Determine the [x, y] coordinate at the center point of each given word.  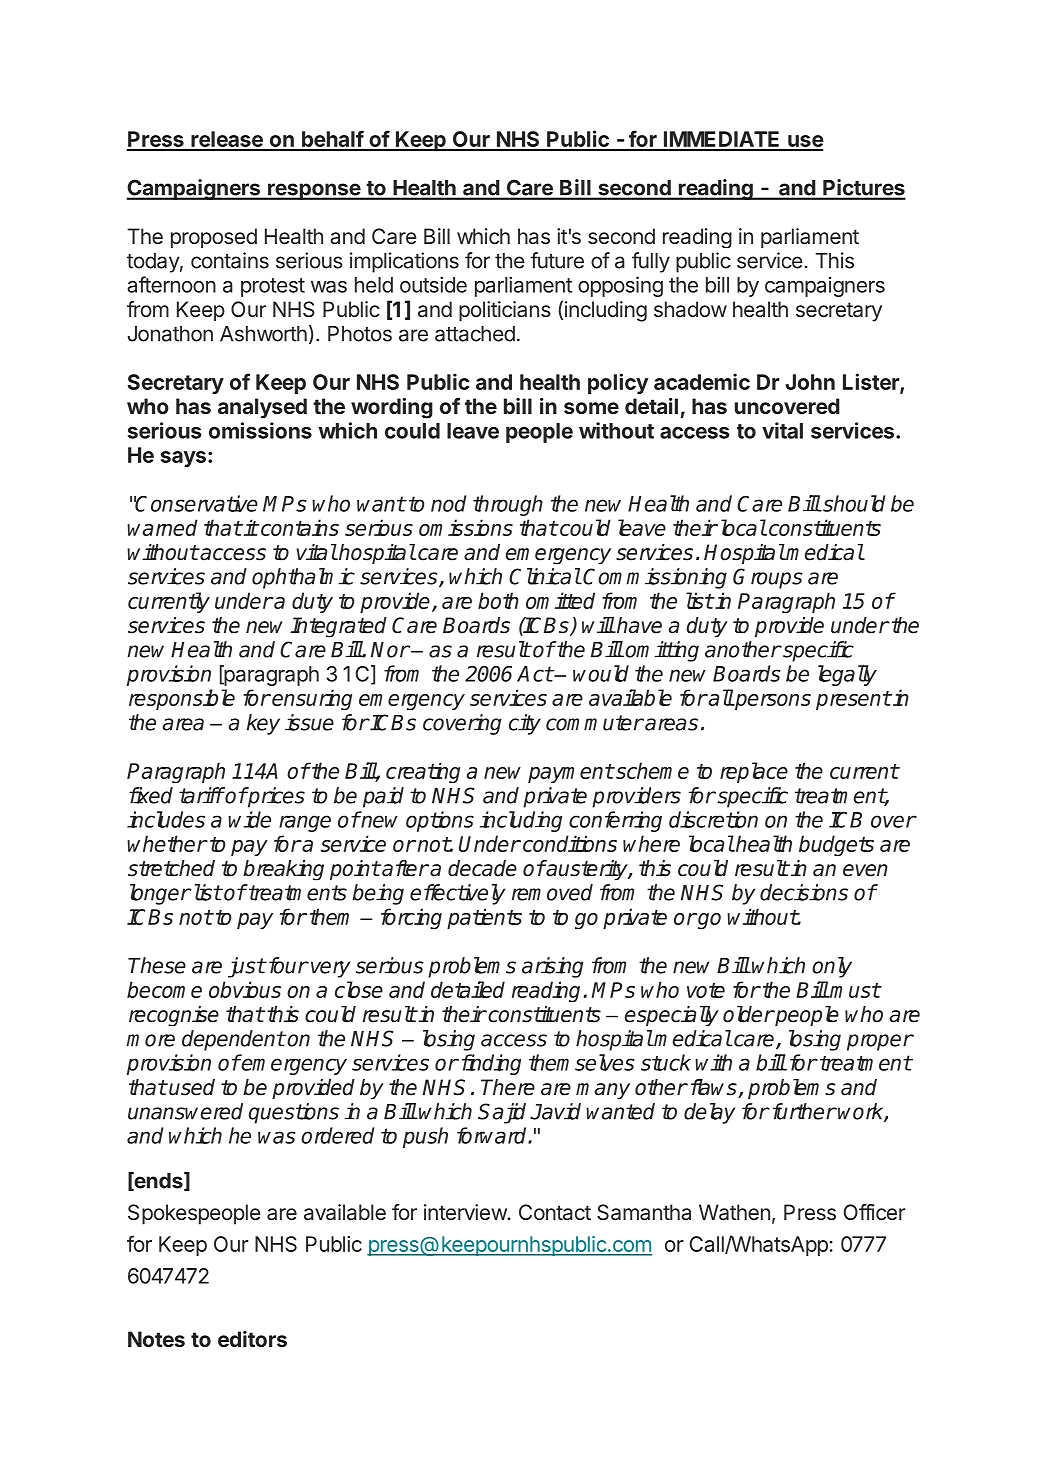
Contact [555, 1212]
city [525, 724]
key [263, 724]
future [557, 260]
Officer [875, 1212]
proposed [214, 238]
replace [754, 772]
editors [252, 1339]
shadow [690, 309]
